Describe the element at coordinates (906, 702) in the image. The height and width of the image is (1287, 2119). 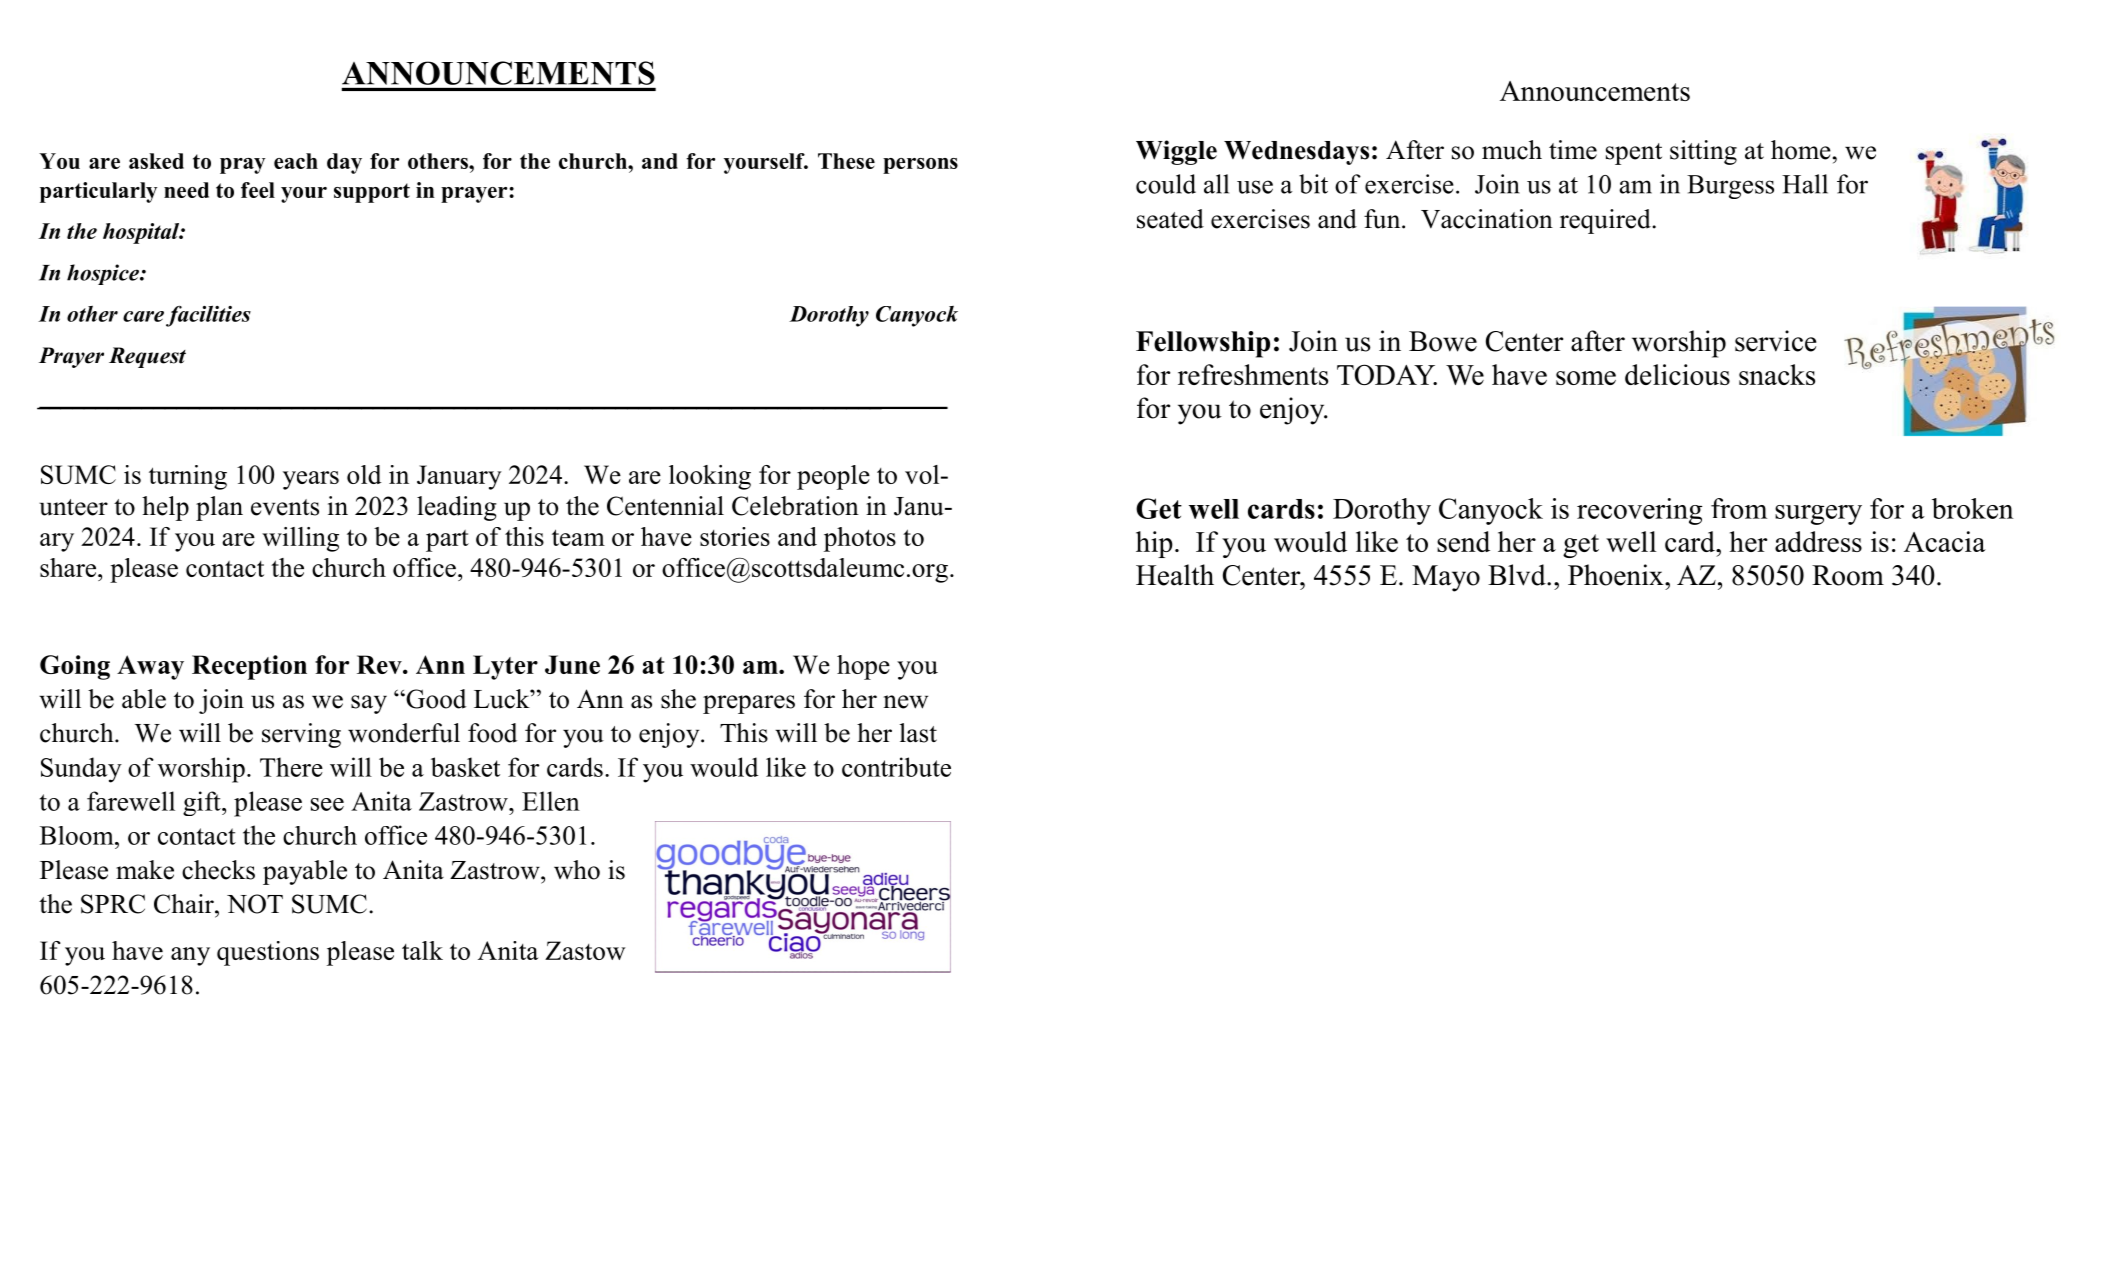
I see `new` at that location.
